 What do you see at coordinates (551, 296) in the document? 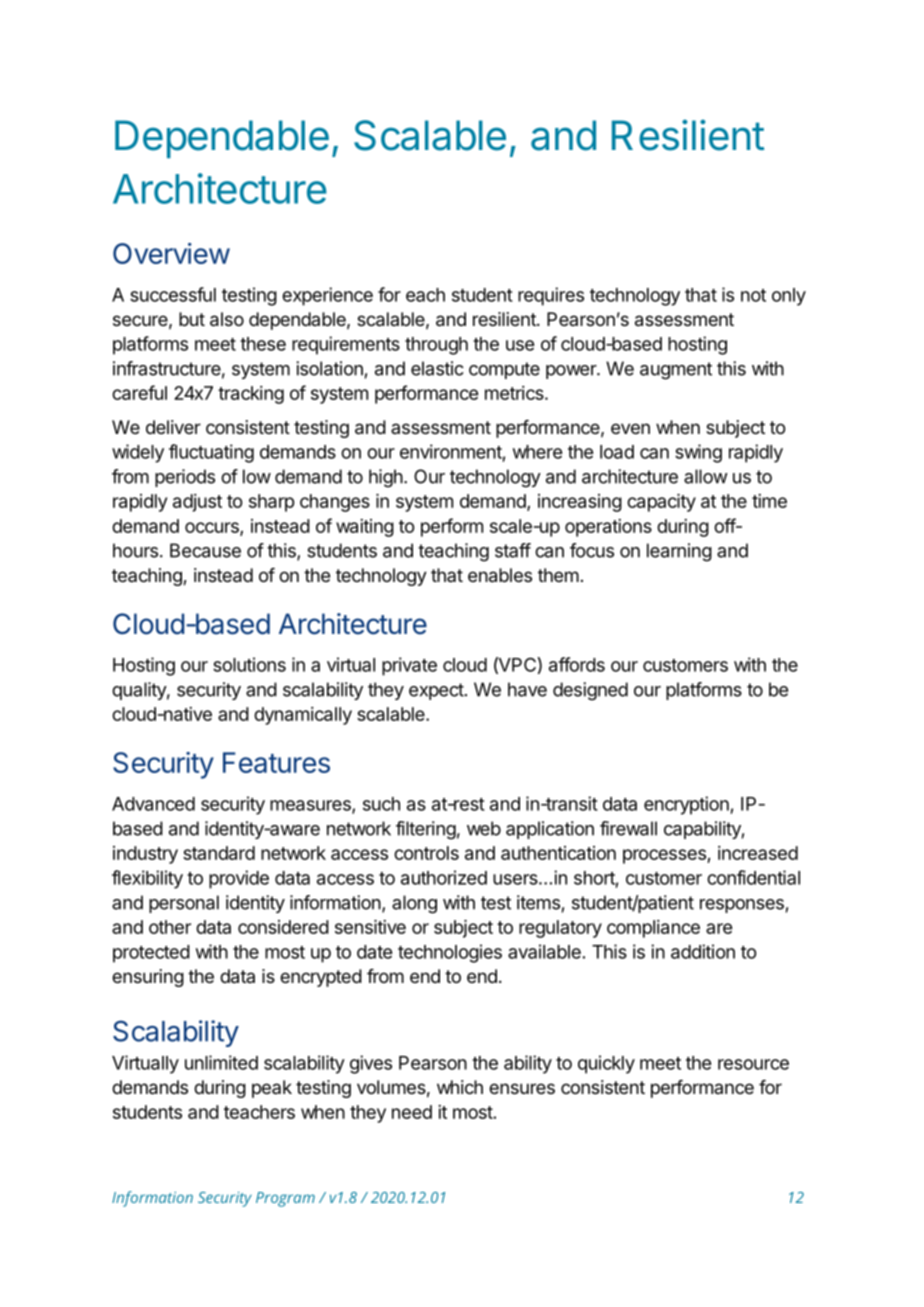
I see `requires` at bounding box center [551, 296].
